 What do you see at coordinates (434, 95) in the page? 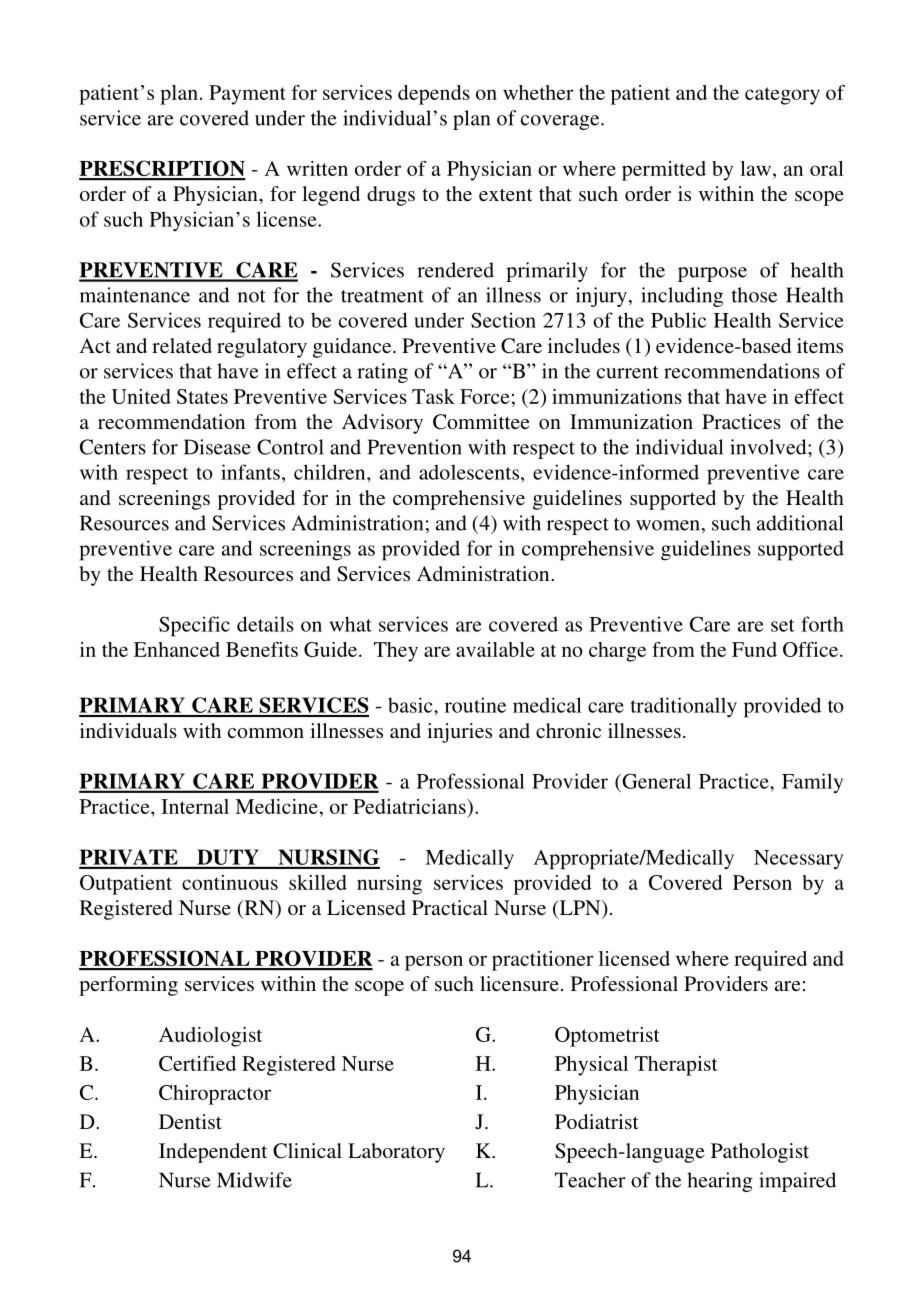
I see `depends` at bounding box center [434, 95].
